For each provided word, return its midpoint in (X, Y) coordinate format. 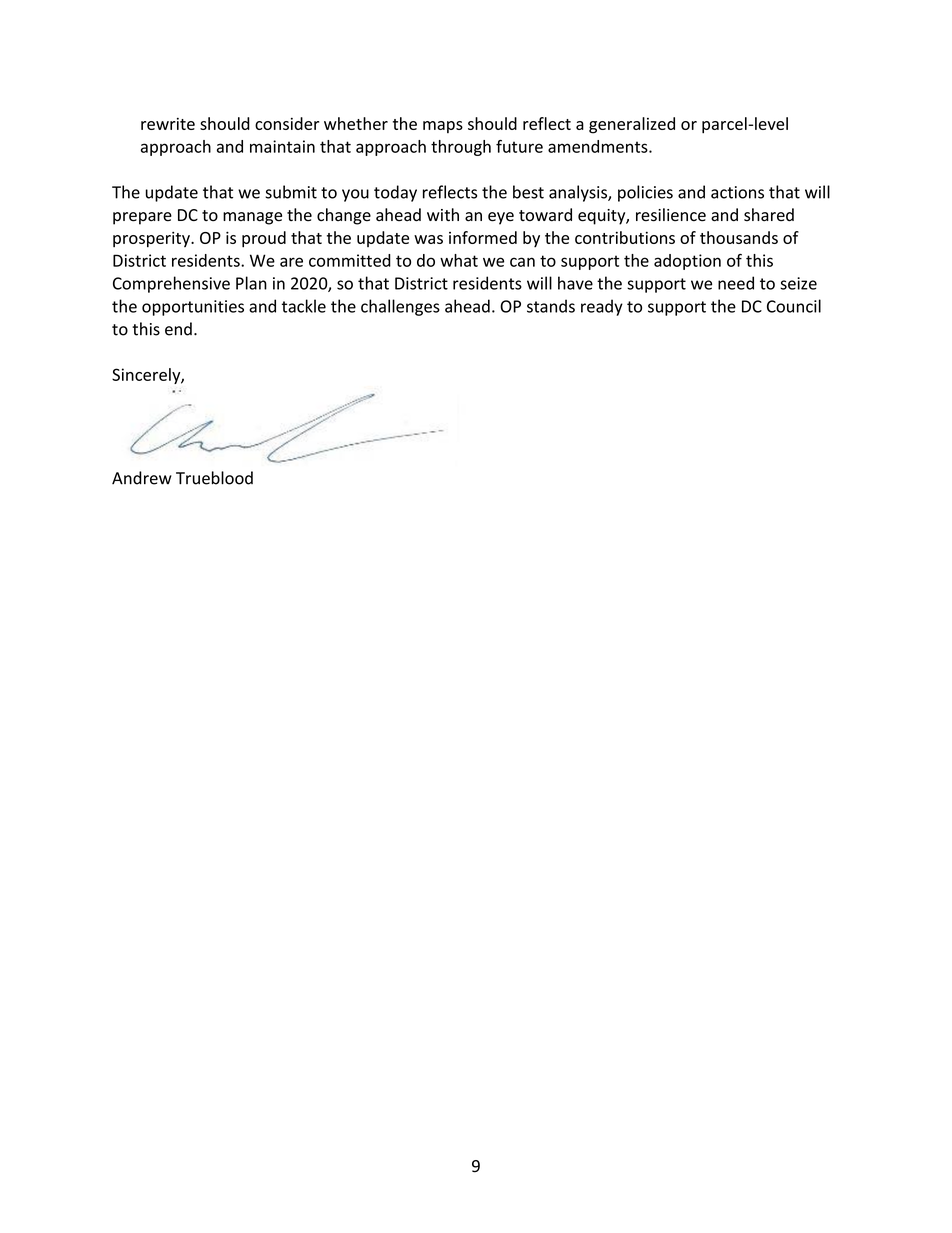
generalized (632, 125)
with (443, 214)
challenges (400, 307)
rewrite (168, 124)
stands (551, 306)
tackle (304, 306)
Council (794, 306)
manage (252, 218)
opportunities (193, 308)
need (736, 283)
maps (443, 127)
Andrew (142, 478)
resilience (671, 215)
